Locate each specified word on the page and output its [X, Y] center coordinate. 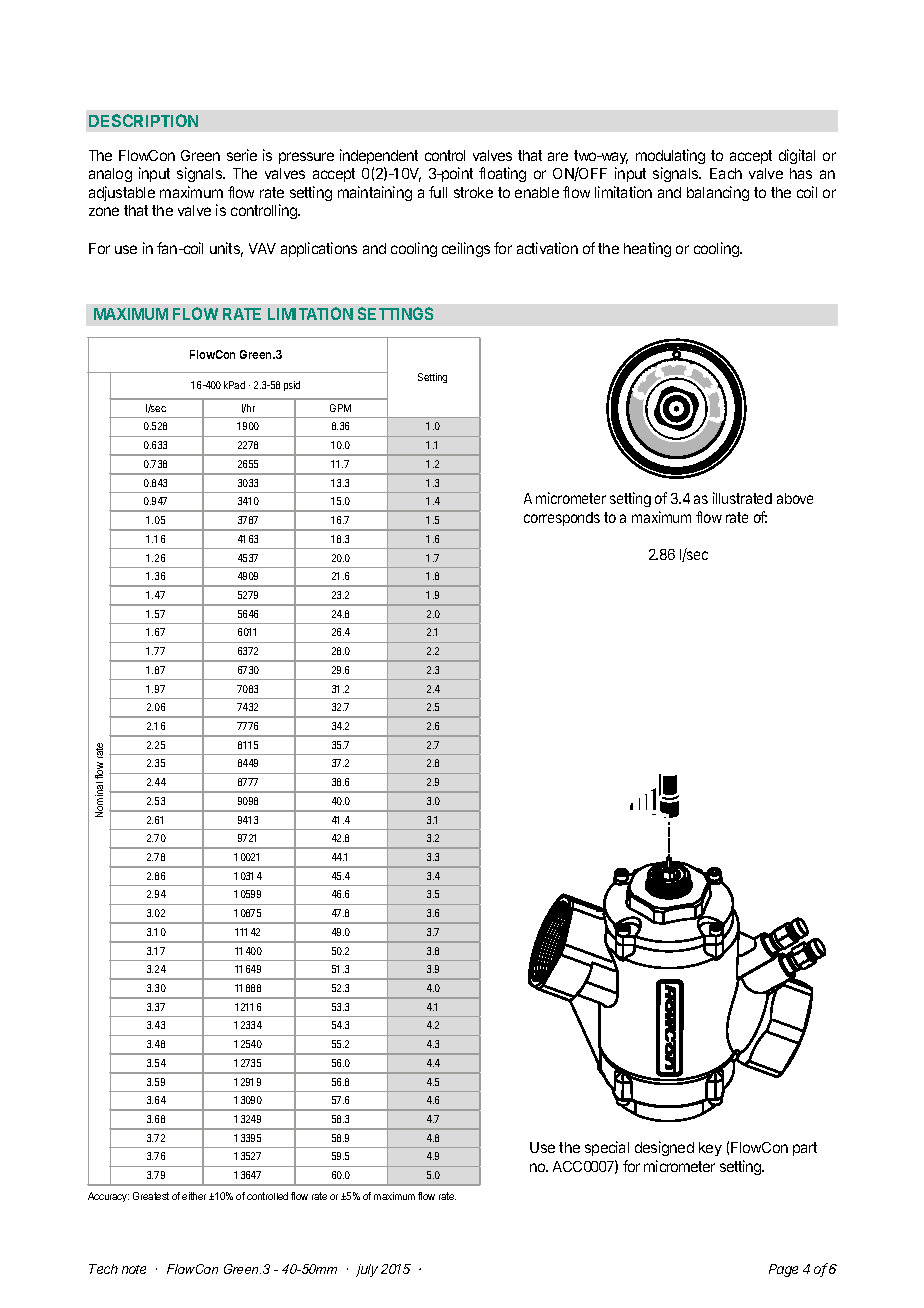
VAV [262, 248]
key [710, 1149]
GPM [340, 408]
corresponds [562, 519]
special [607, 1148]
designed [664, 1148]
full [438, 192]
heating [647, 249]
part [805, 1149]
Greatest [151, 1196]
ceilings [466, 249]
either [194, 1196]
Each [726, 173]
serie [242, 155]
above [795, 498]
